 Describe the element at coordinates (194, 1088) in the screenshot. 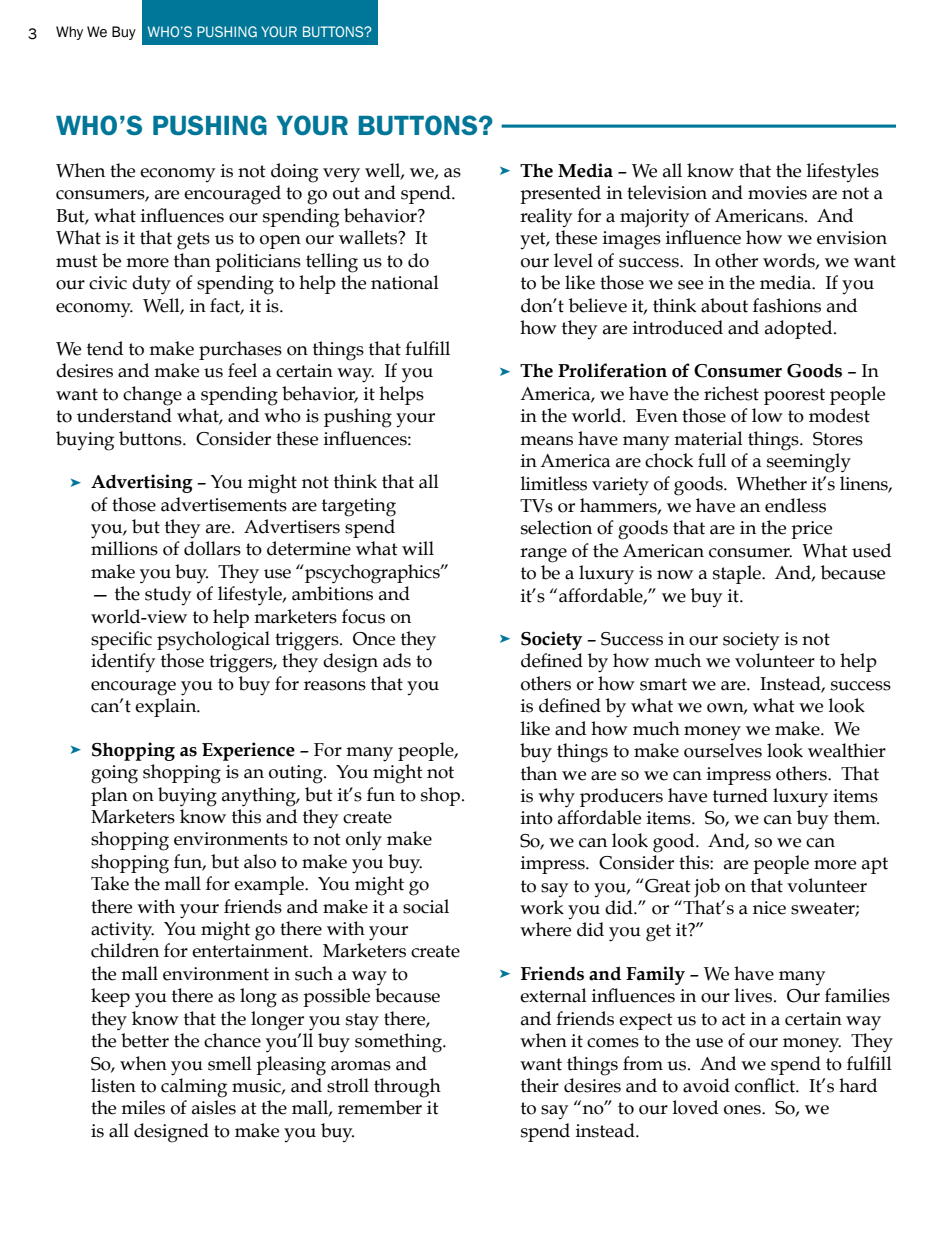

I see `calming` at that location.
